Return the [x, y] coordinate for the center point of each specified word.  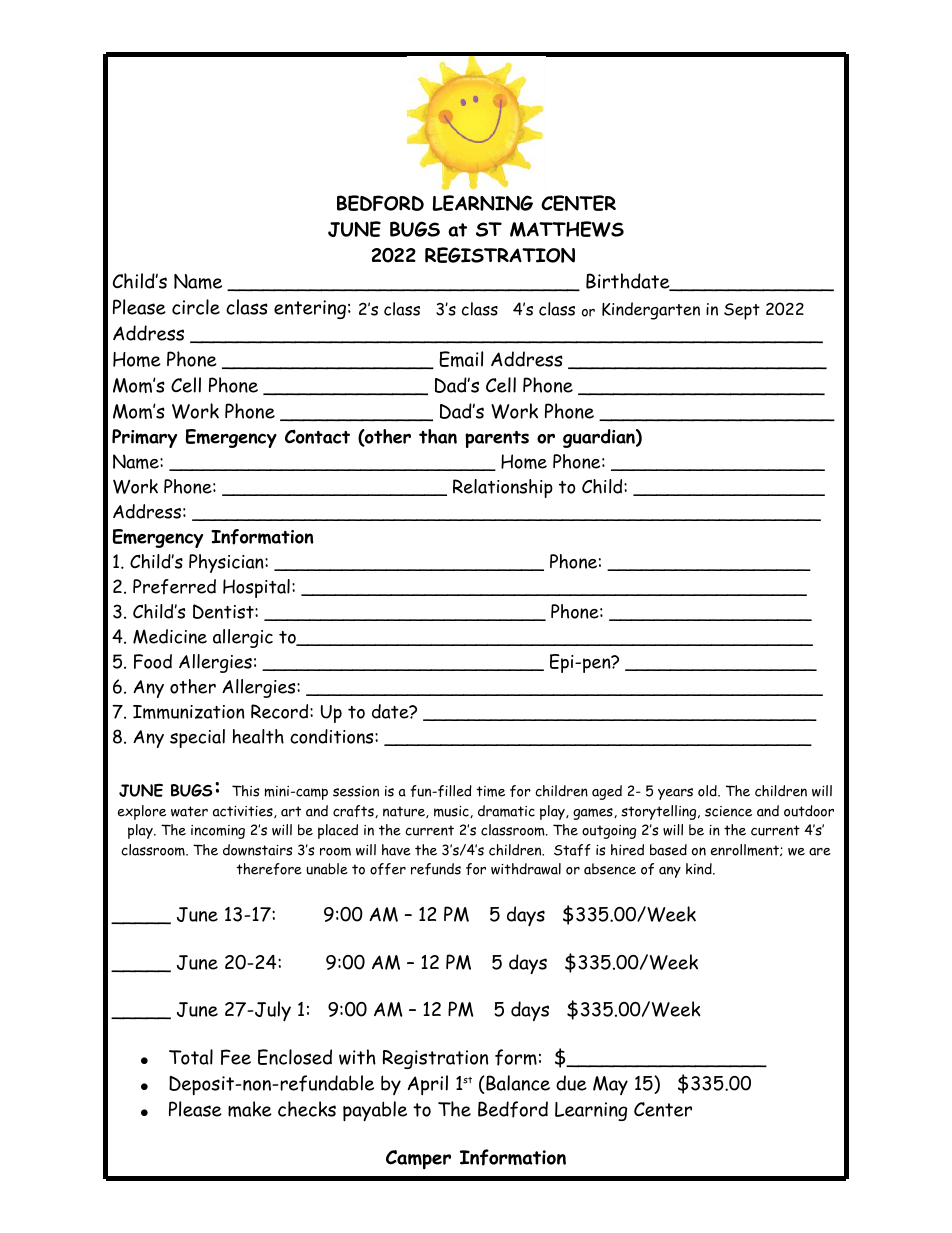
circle [196, 307]
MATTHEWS [567, 229]
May [610, 1085]
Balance [518, 1083]
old [708, 791]
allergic [243, 638]
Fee [236, 1057]
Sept [742, 311]
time [490, 791]
